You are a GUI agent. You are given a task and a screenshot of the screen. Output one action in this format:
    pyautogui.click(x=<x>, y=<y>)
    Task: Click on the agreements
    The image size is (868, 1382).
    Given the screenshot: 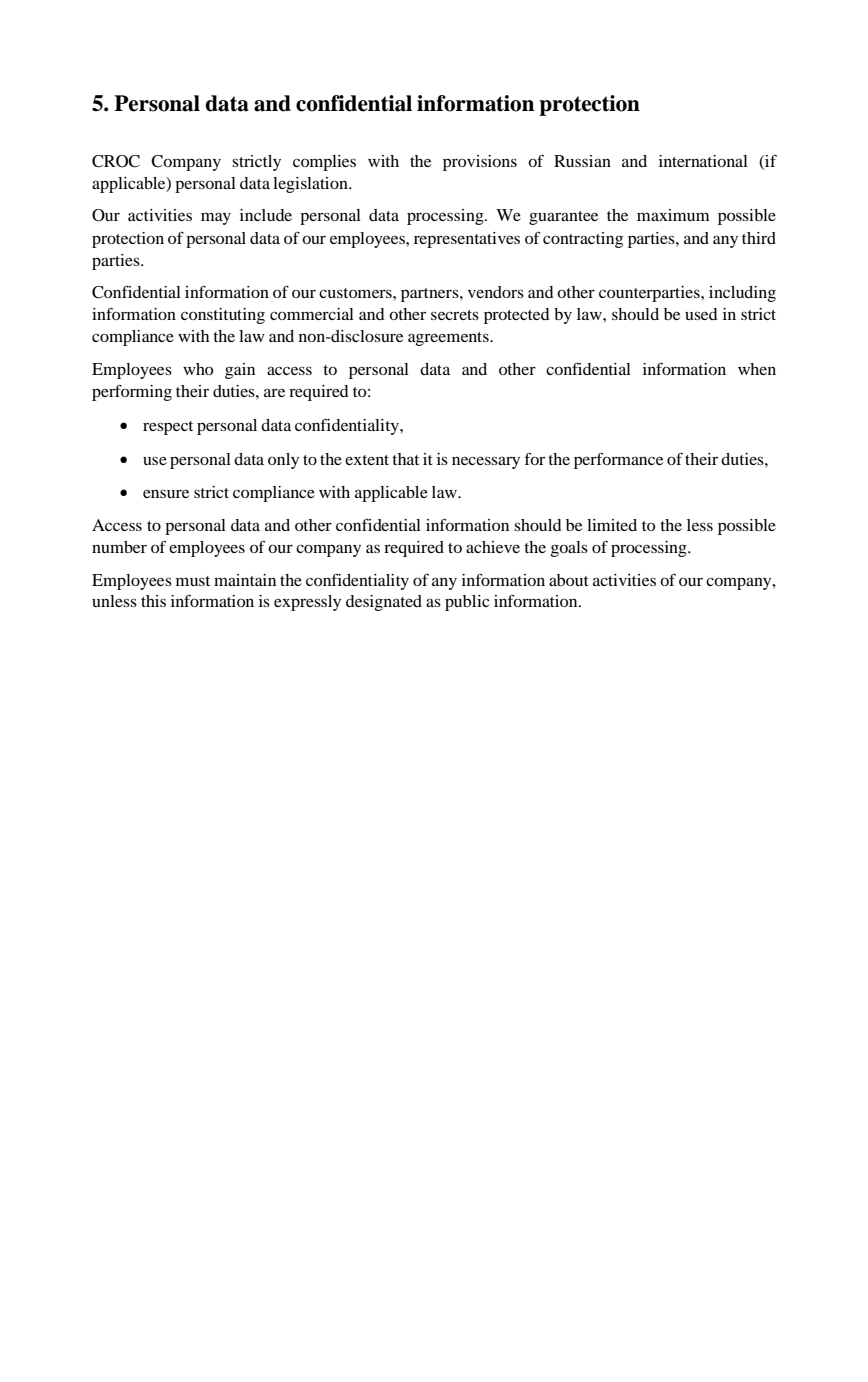 What is the action you would take?
    pyautogui.click(x=449, y=339)
